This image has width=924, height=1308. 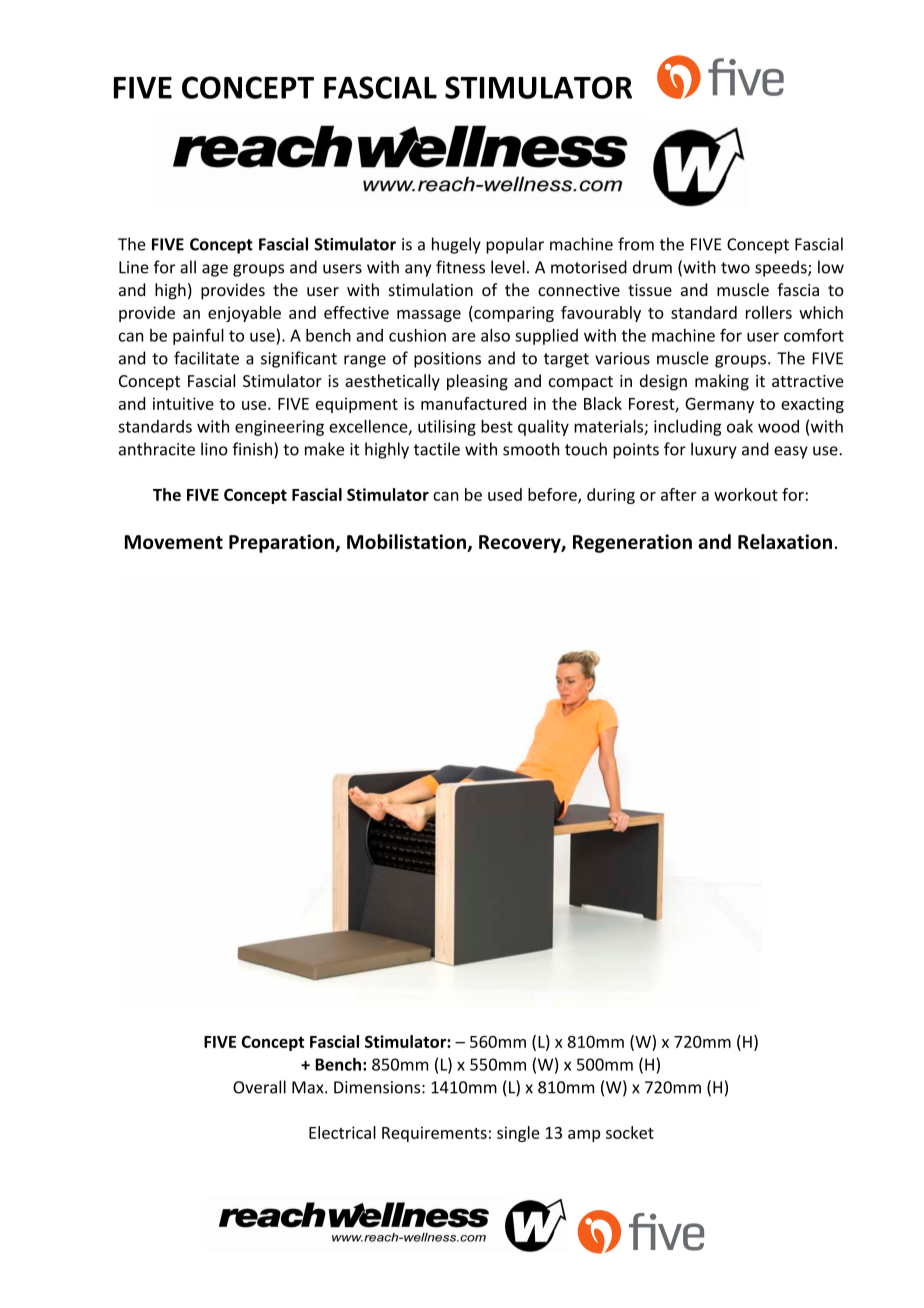 What do you see at coordinates (259, 1087) in the image?
I see `Overall` at bounding box center [259, 1087].
